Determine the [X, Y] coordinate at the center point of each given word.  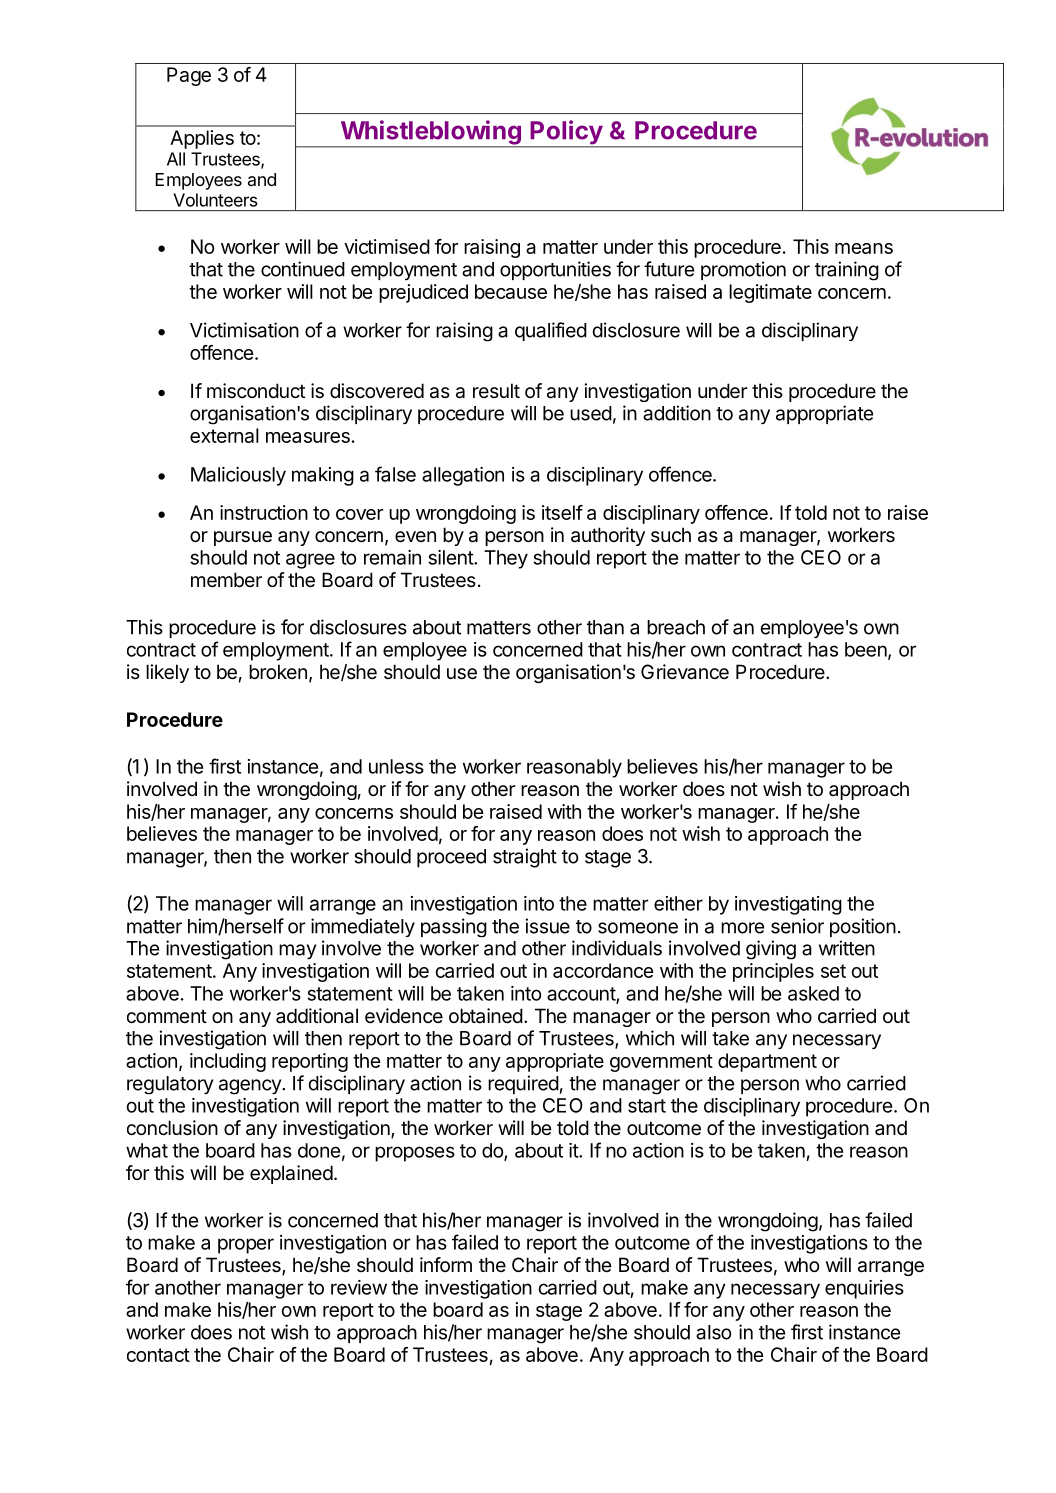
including [228, 1062]
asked [813, 993]
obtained [486, 1016]
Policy [566, 133]
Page [189, 76]
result [496, 390]
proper [246, 1246]
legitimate [770, 293]
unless [396, 766]
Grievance [685, 672]
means [864, 248]
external [224, 435]
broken [278, 671]
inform [446, 1264]
